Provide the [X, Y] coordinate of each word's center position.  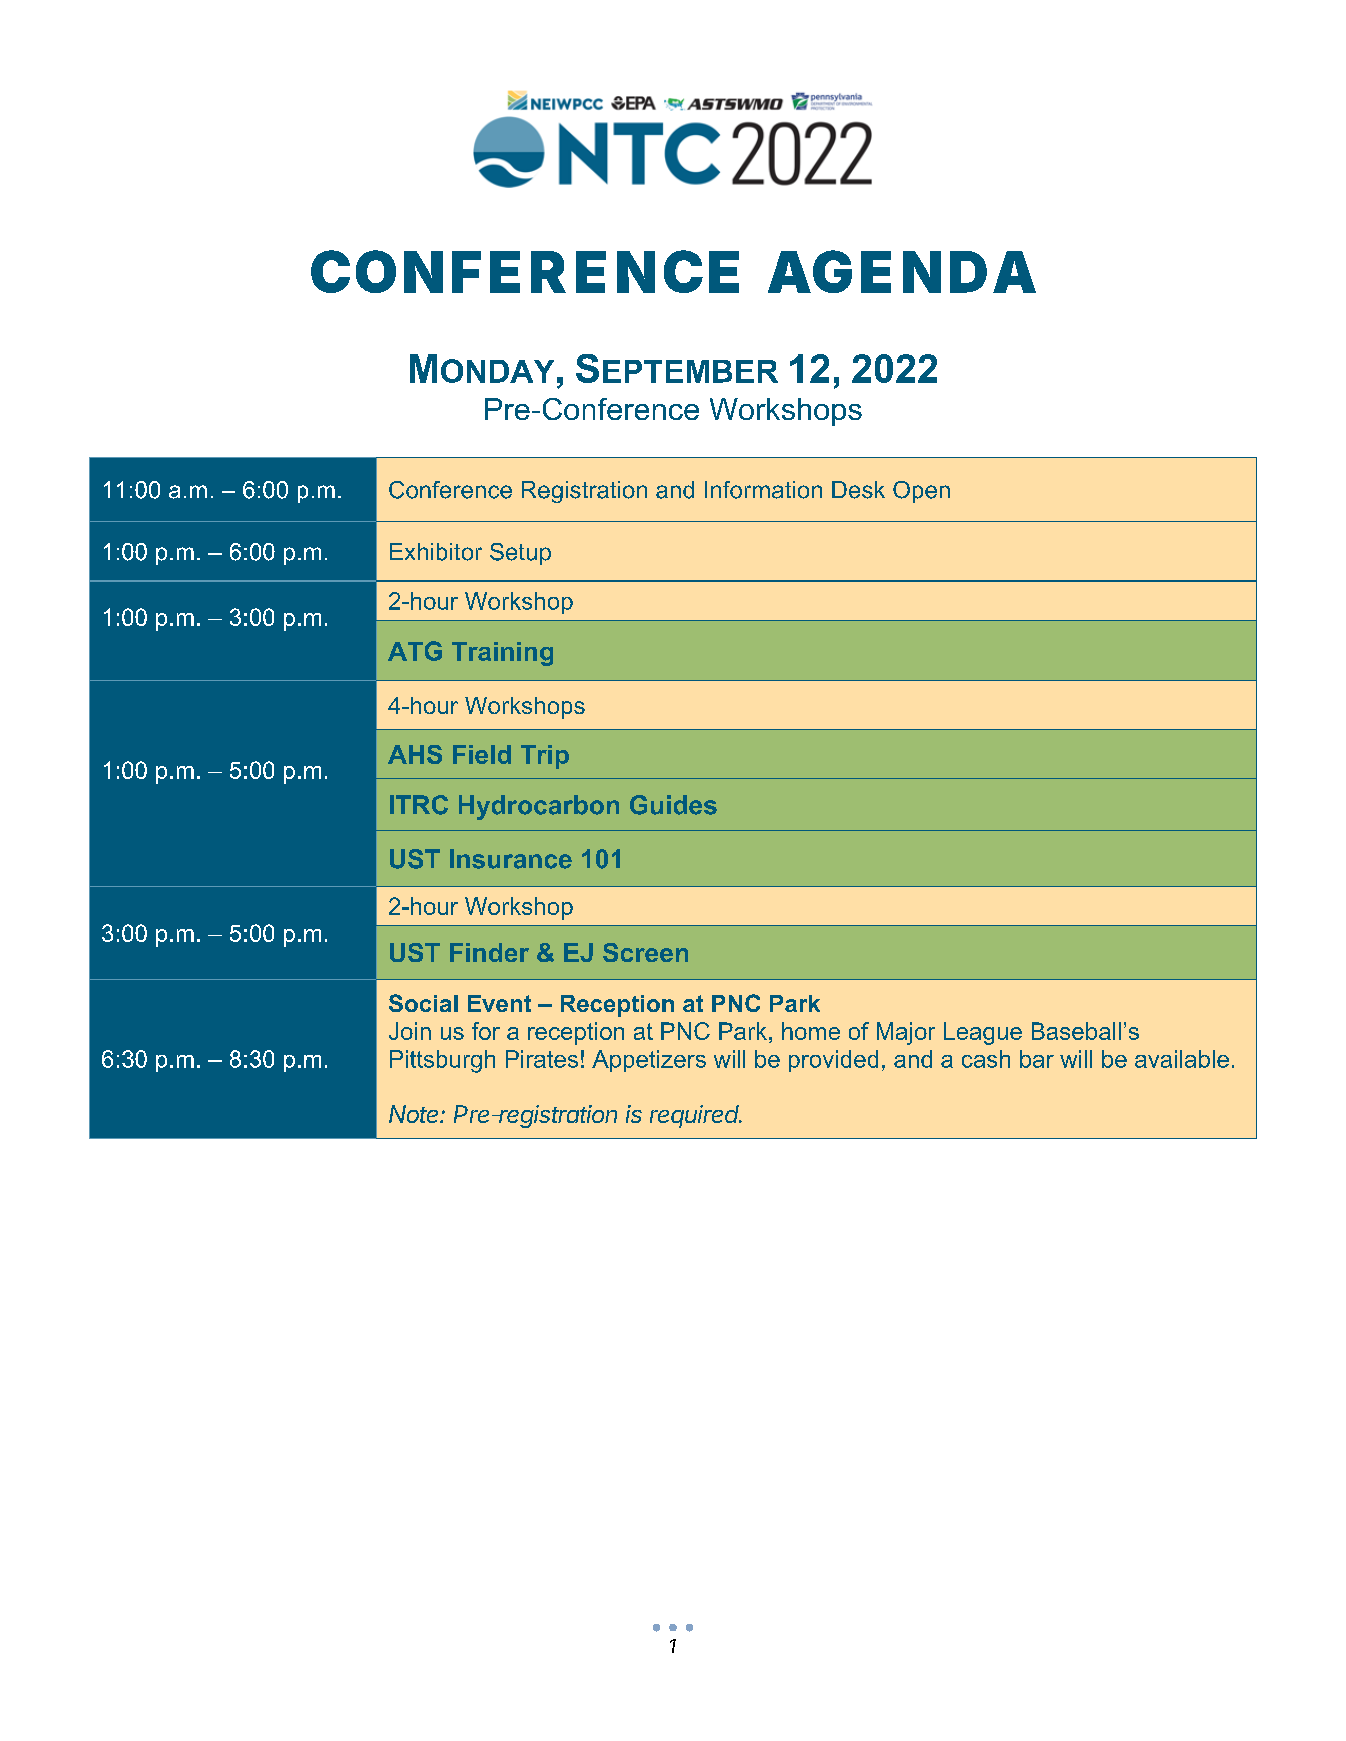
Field [482, 754]
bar [1037, 1059]
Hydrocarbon [539, 807]
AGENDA [902, 271]
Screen [645, 952]
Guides [673, 805]
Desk [858, 490]
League [983, 1033]
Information [763, 490]
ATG [415, 651]
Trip [545, 757]
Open [921, 492]
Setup [520, 554]
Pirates [542, 1059]
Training [502, 654]
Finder [489, 952]
